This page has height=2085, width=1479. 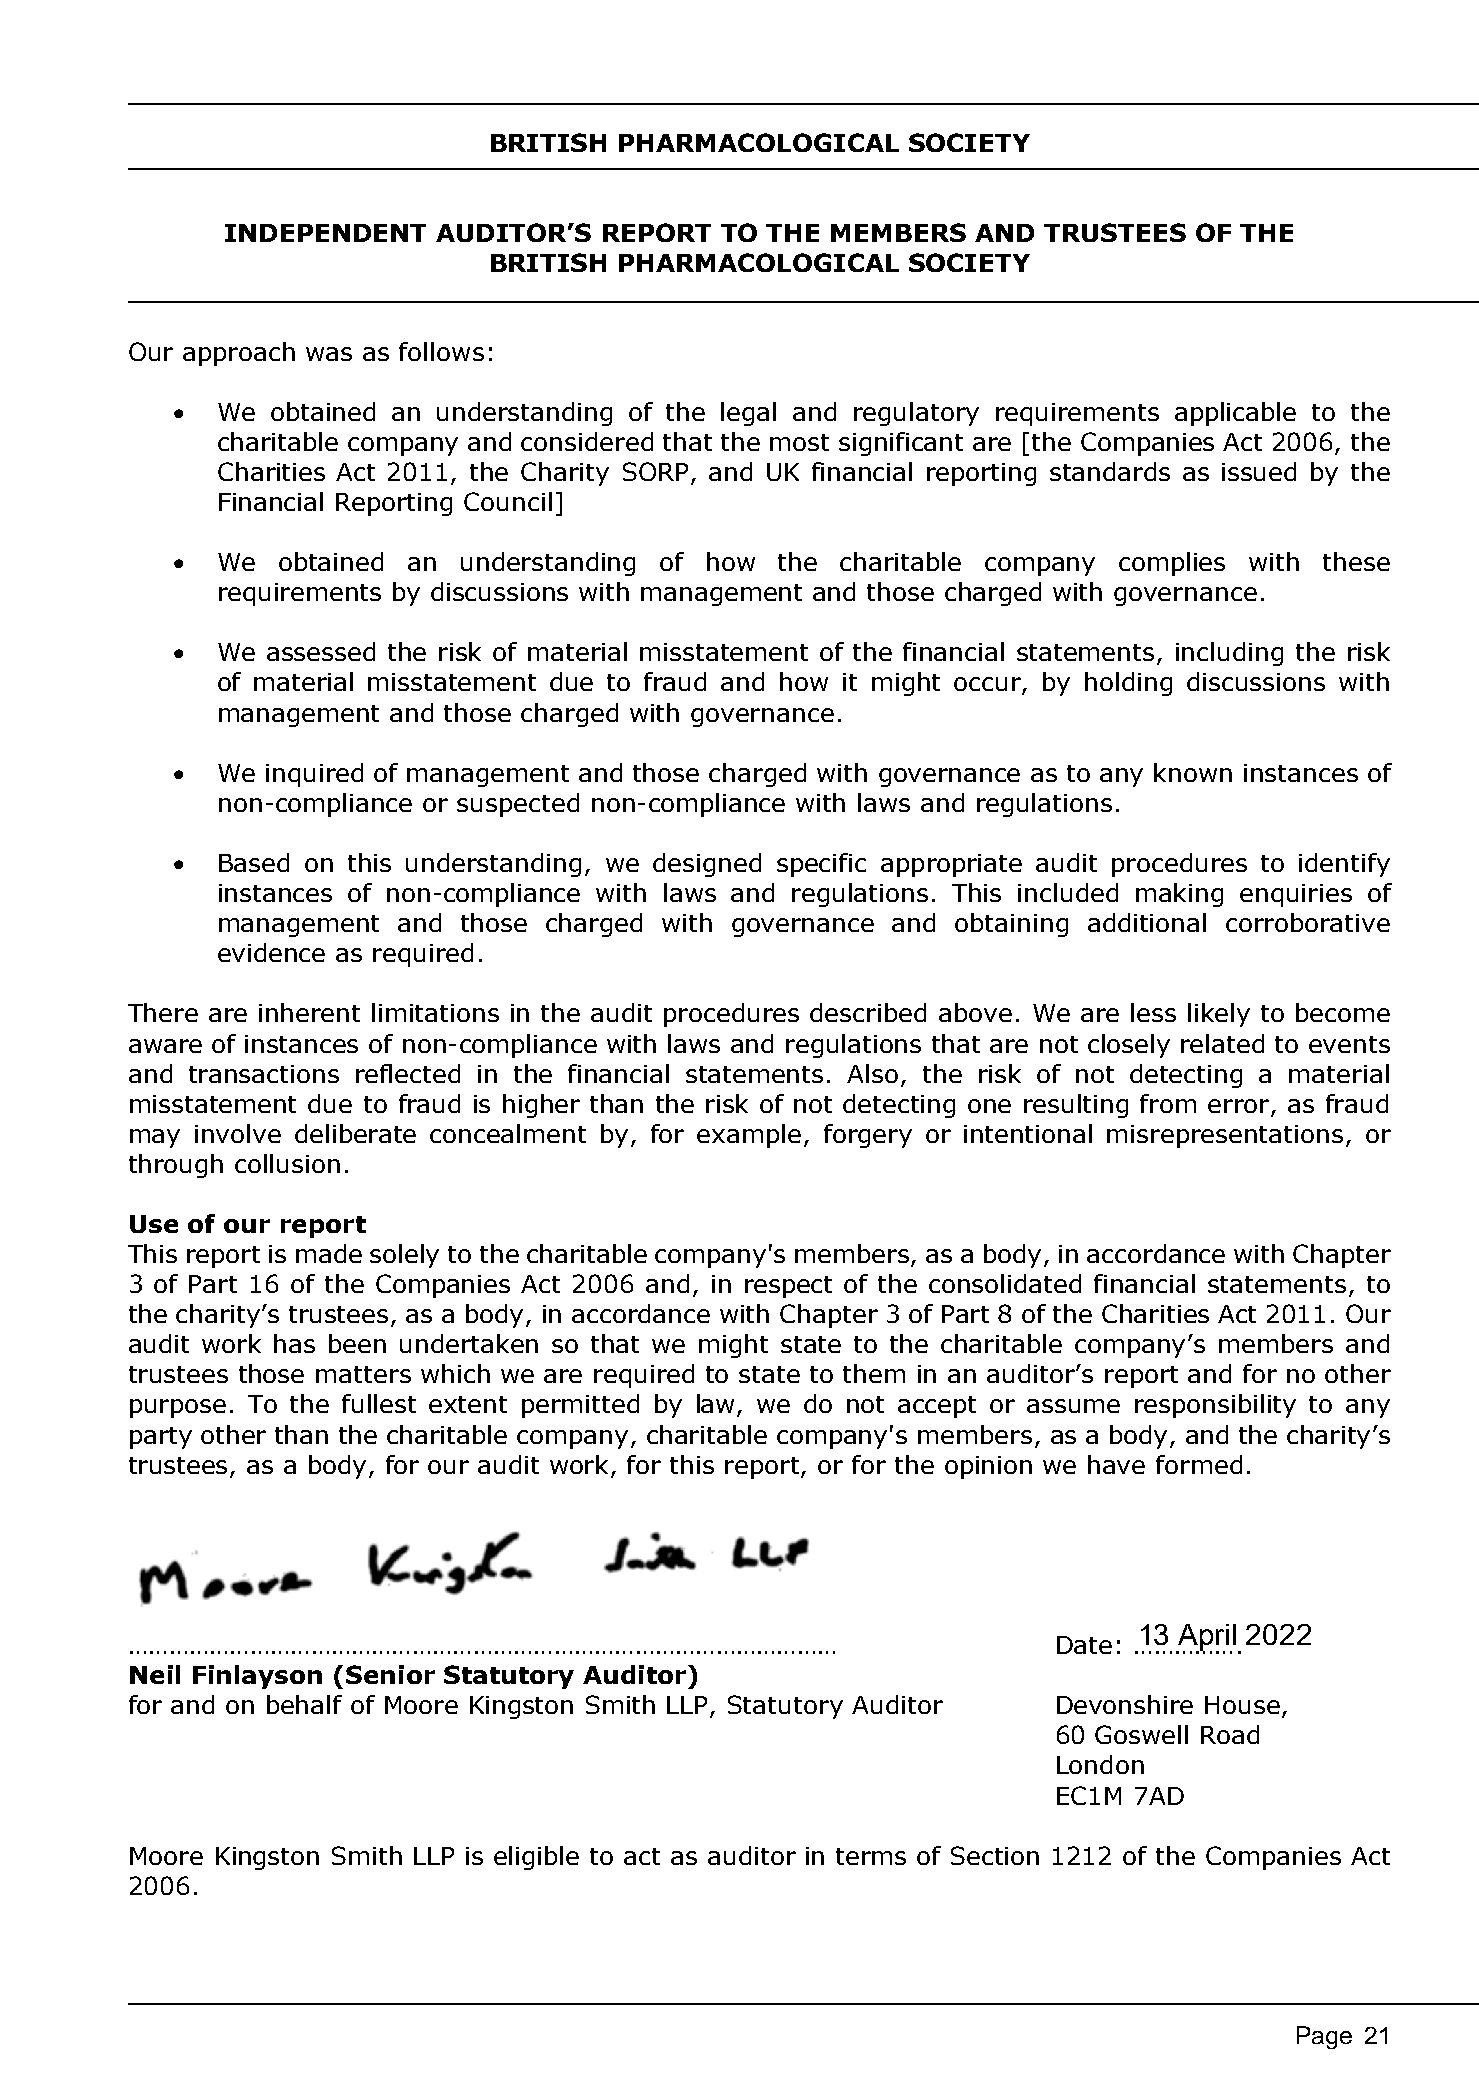 What do you see at coordinates (1215, 1406) in the page?
I see `responsibility` at bounding box center [1215, 1406].
